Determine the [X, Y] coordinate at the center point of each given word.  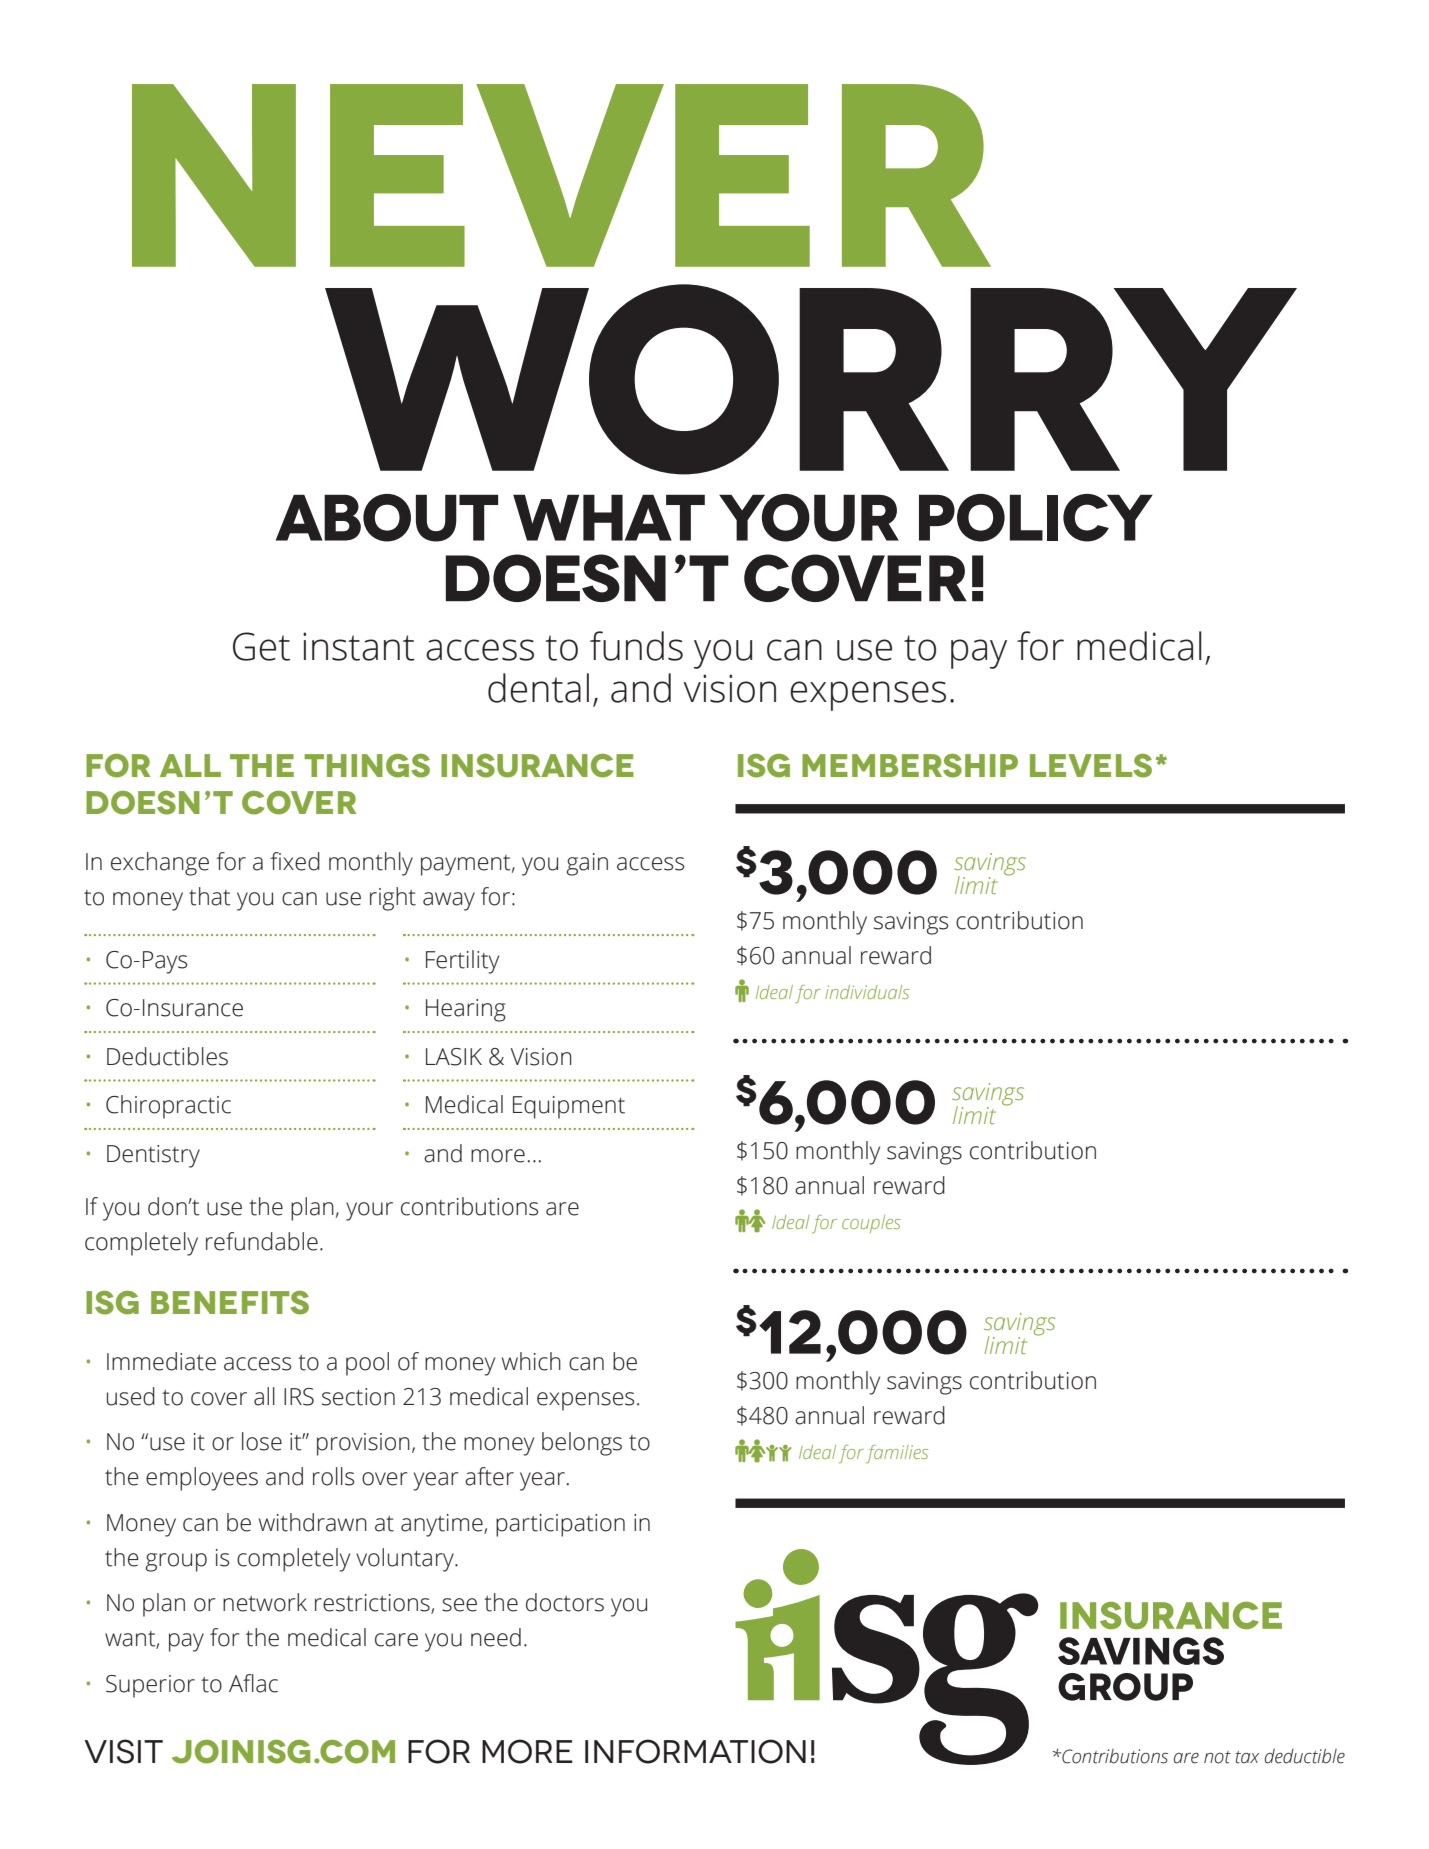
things [367, 766]
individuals [867, 992]
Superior [150, 1686]
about [387, 518]
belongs [582, 1444]
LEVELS [1091, 766]
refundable [262, 1241]
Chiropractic [168, 1107]
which [531, 1361]
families [897, 1454]
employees [202, 1479]
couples [871, 1224]
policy [1036, 518]
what [609, 517]
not [1217, 1757]
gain [587, 864]
